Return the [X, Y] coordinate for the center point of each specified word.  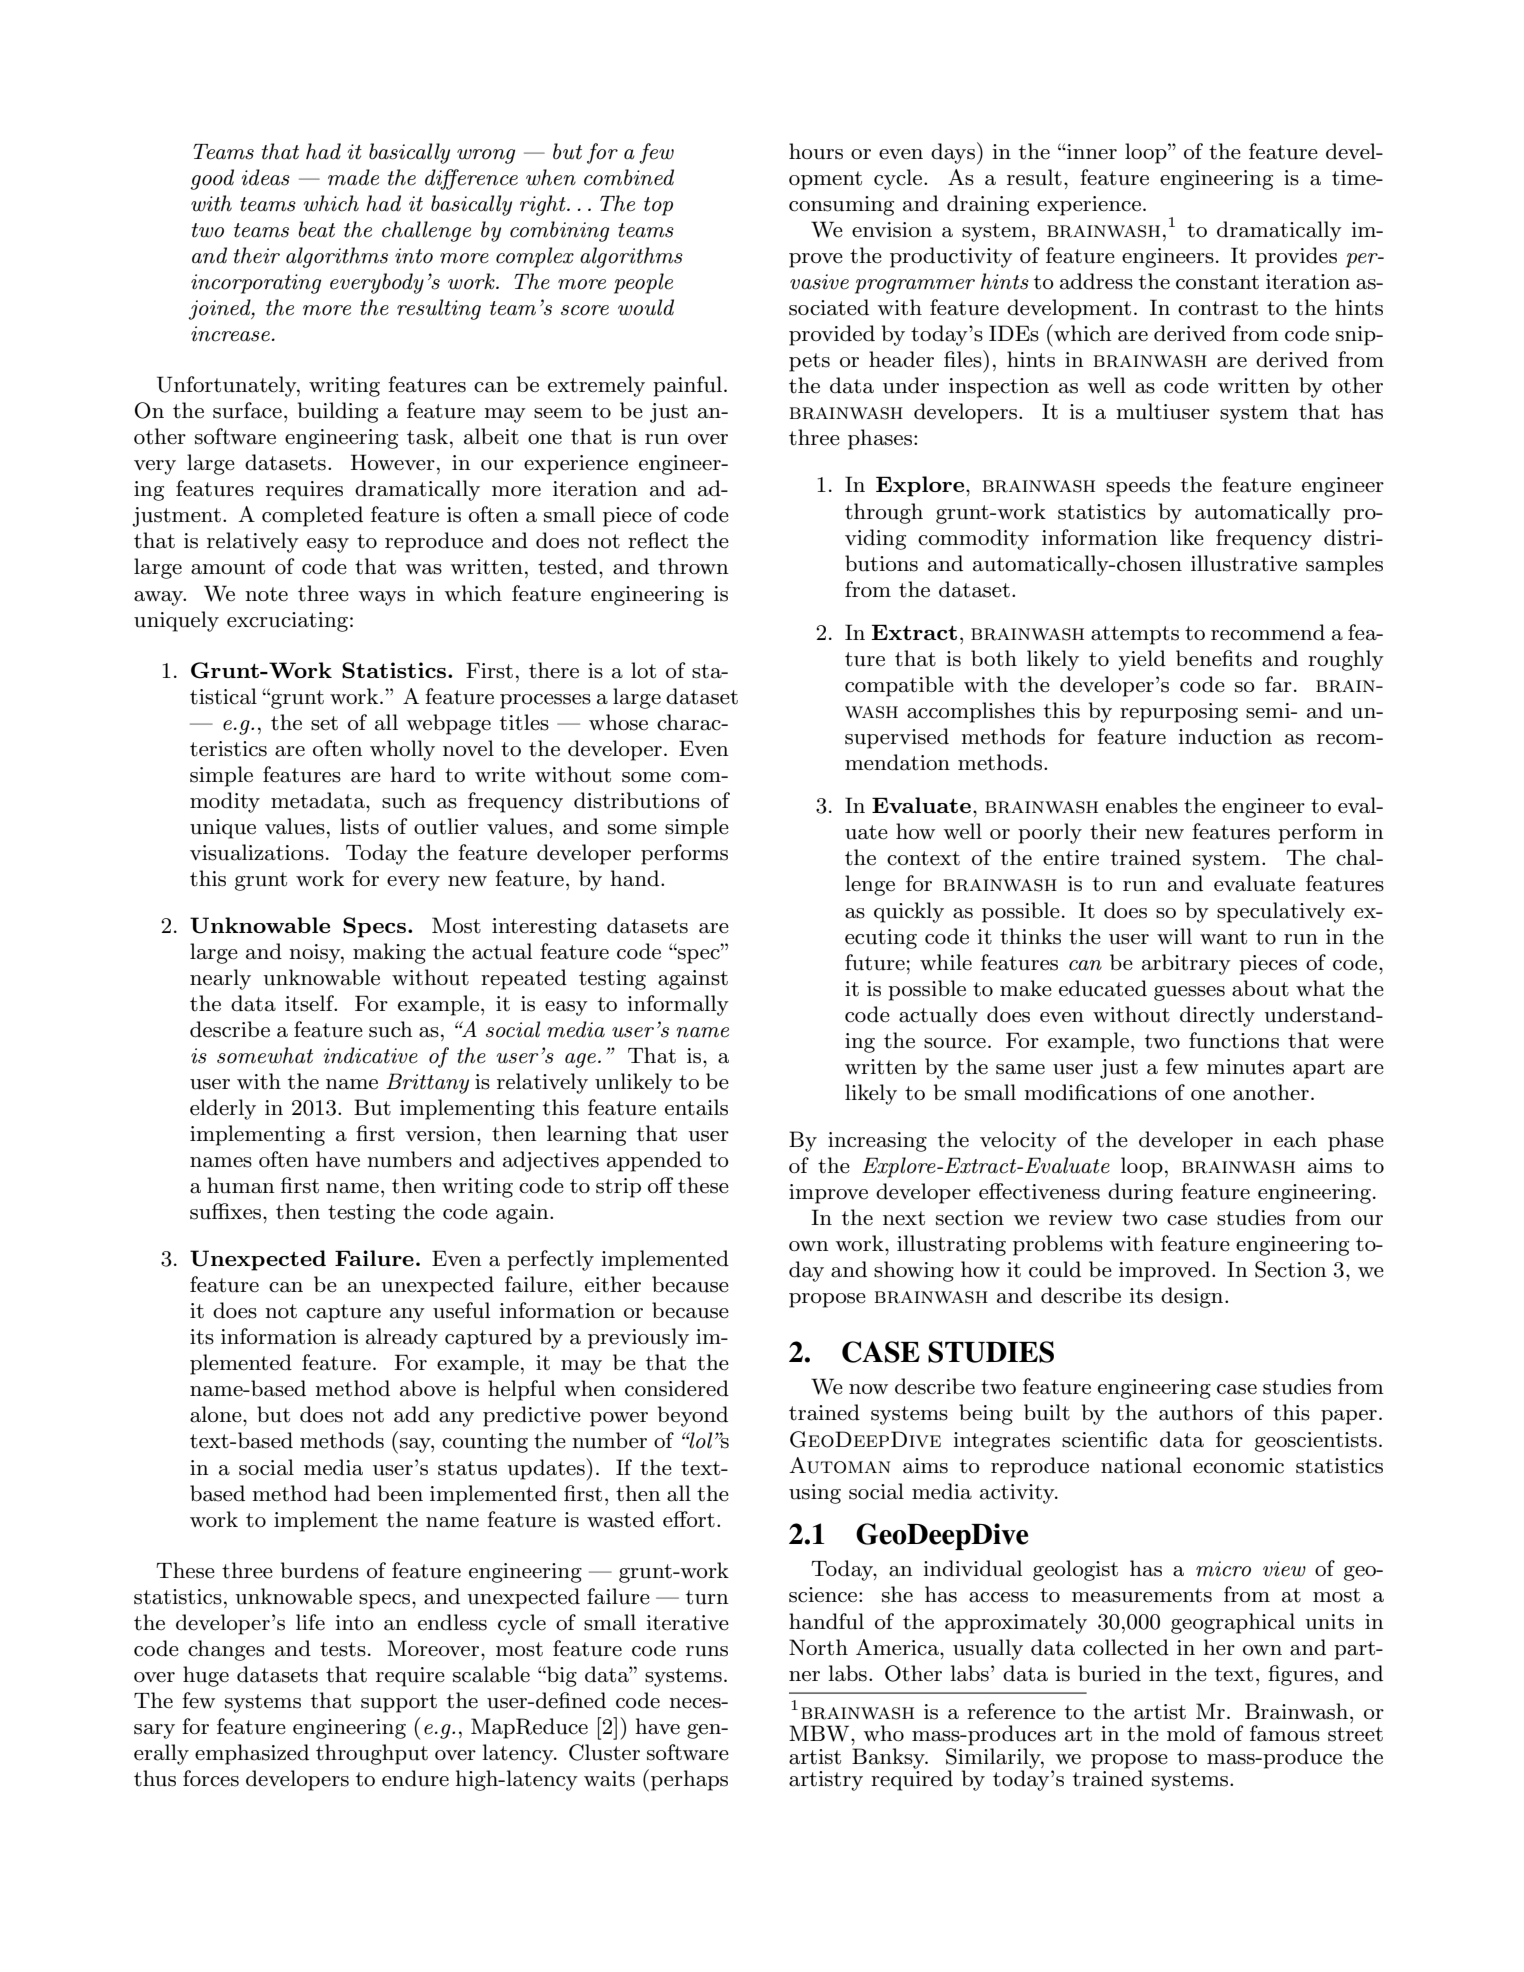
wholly [402, 750]
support [399, 1703]
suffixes [227, 1211]
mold [1191, 1733]
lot [643, 670]
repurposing [1179, 713]
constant [1217, 282]
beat [316, 229]
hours [816, 151]
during [1140, 1193]
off [660, 1185]
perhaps [689, 1780]
